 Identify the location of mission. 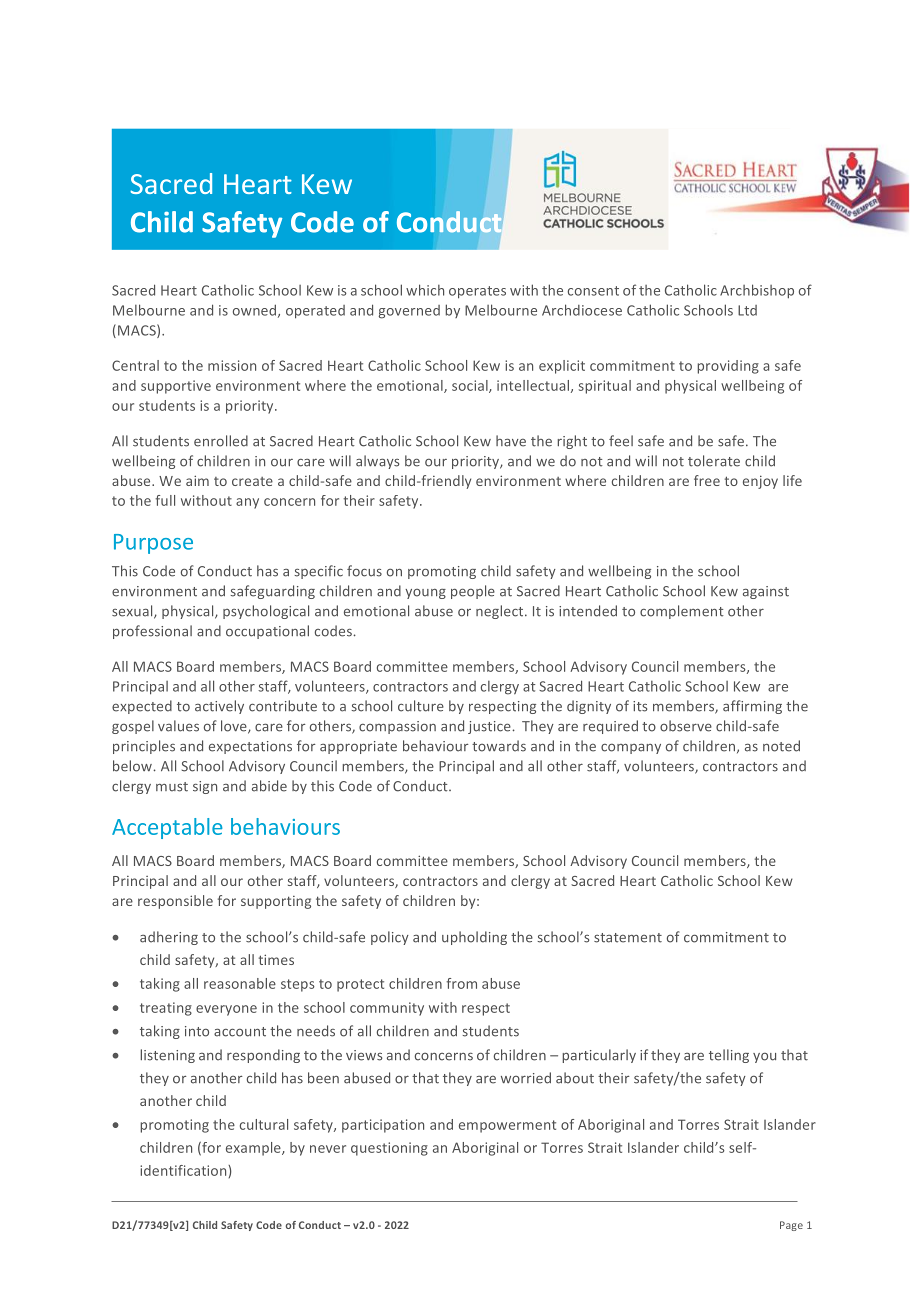
(232, 365).
